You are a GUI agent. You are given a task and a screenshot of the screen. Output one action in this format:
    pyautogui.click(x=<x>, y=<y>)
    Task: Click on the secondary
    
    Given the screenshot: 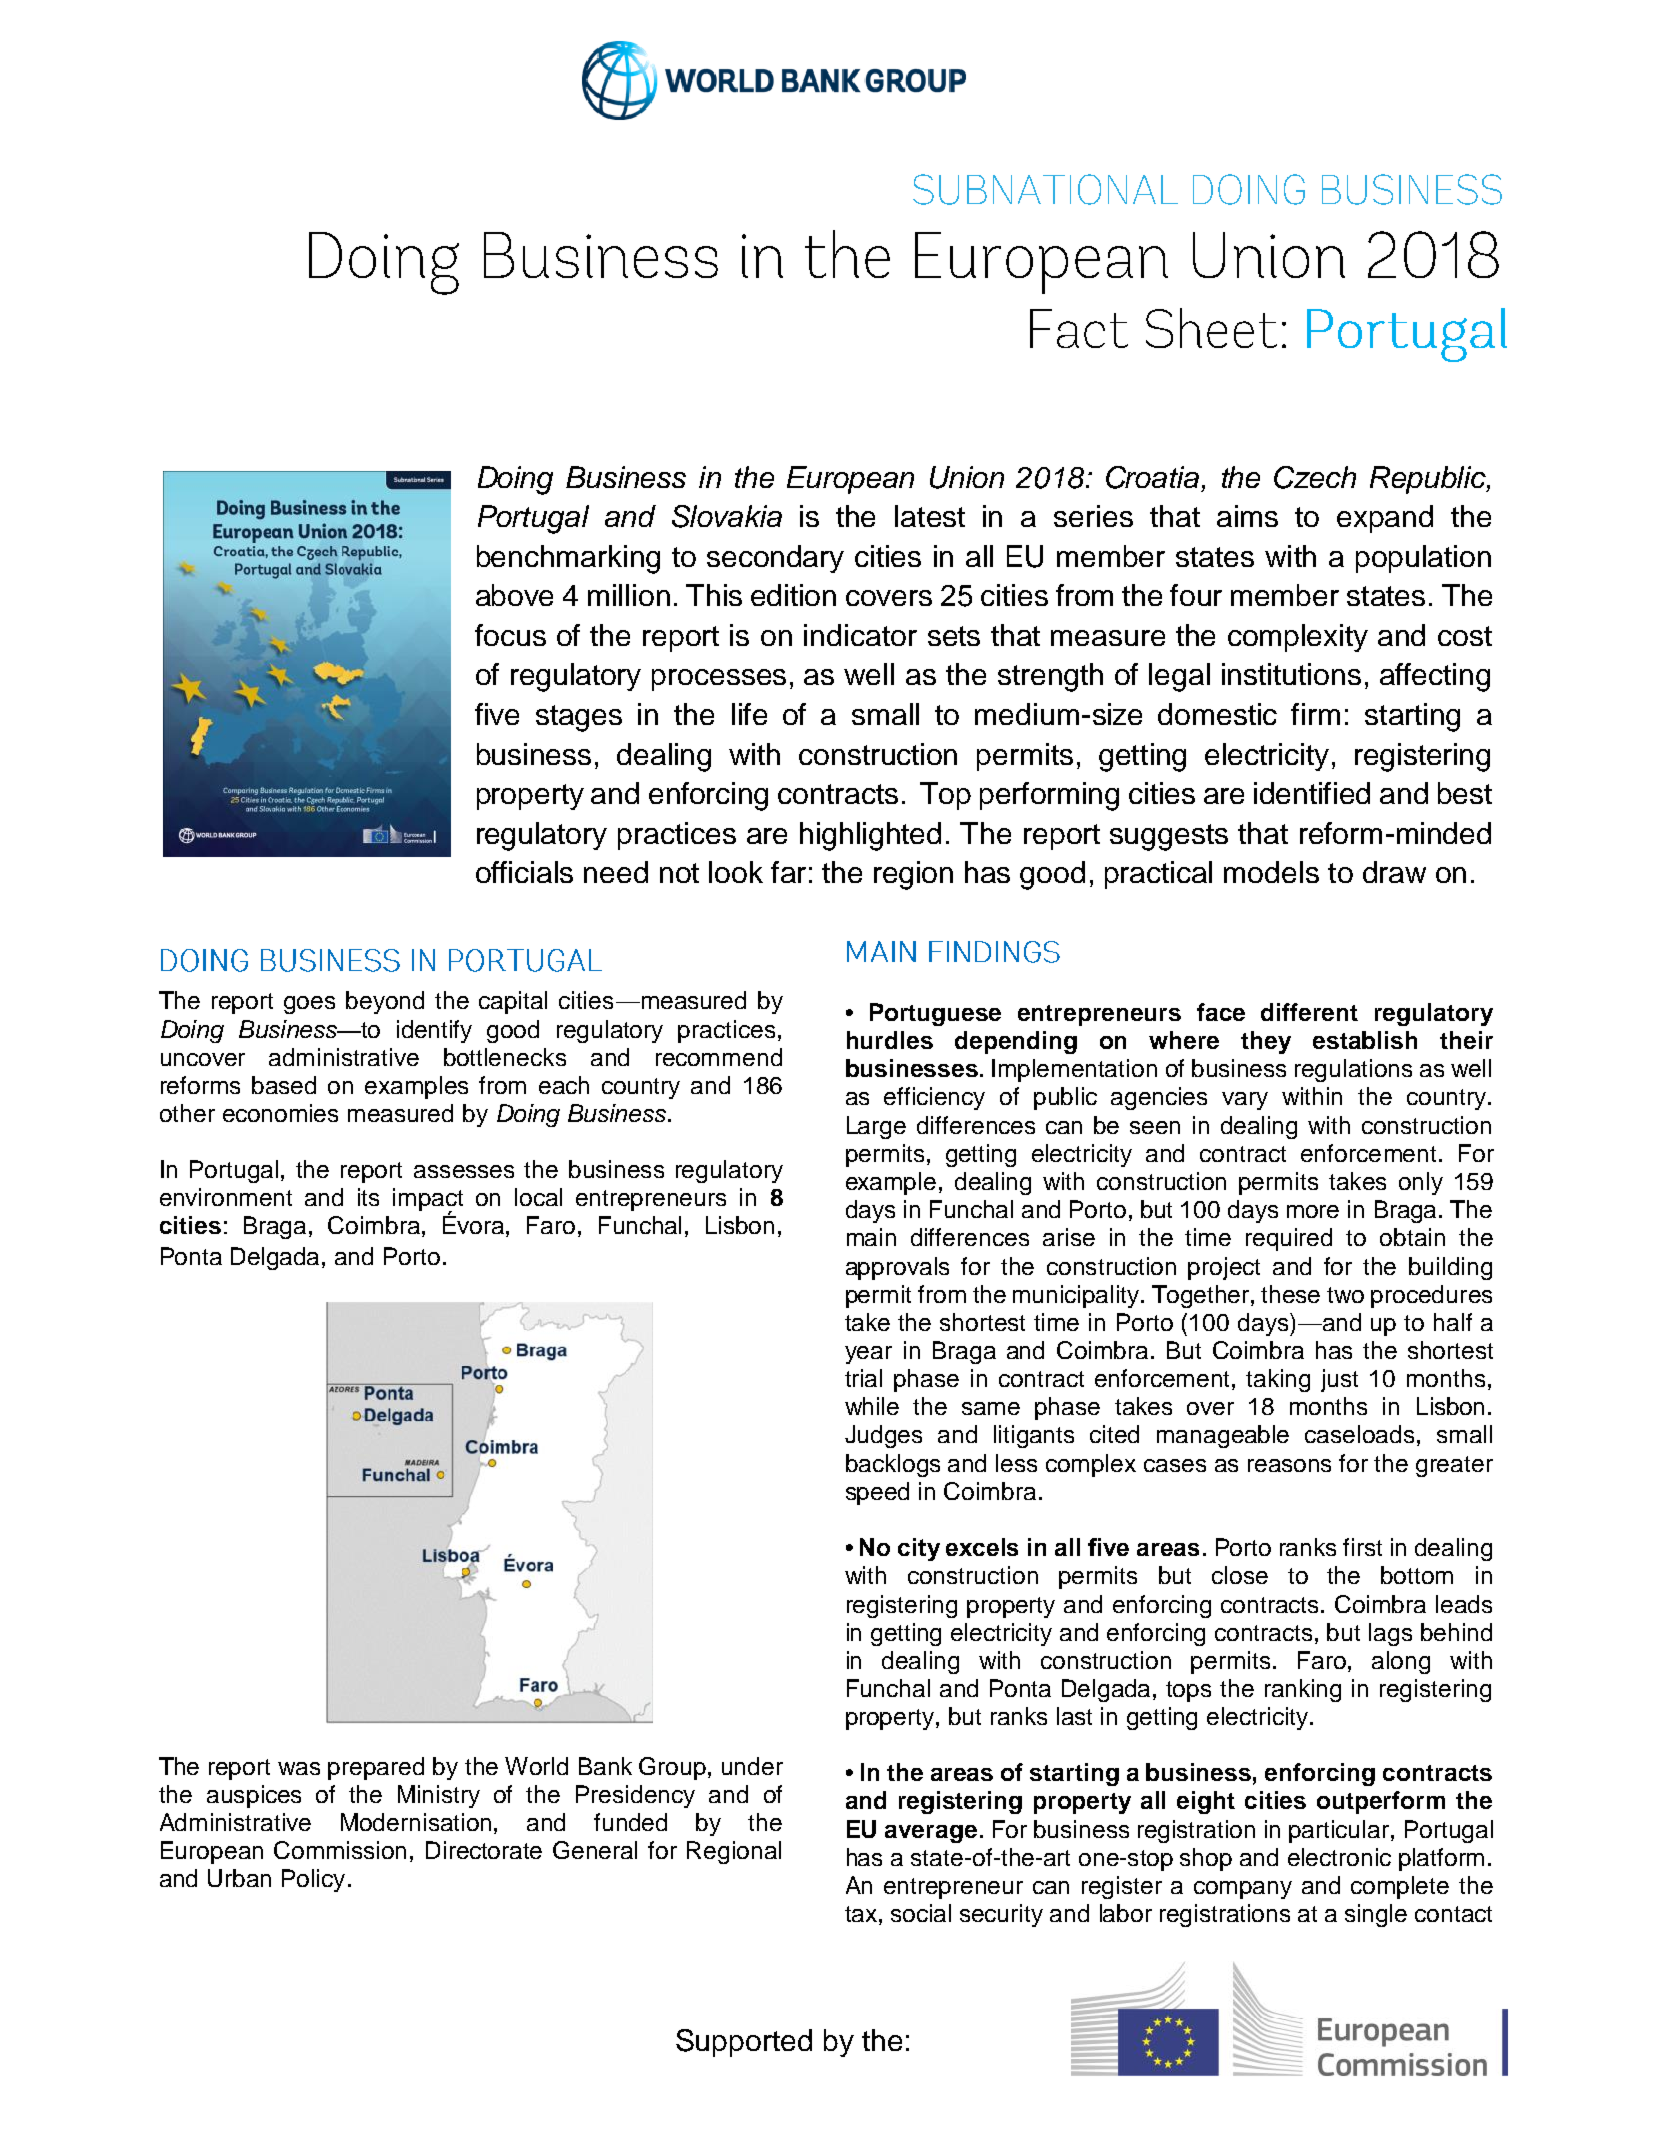 What is the action you would take?
    pyautogui.click(x=775, y=559)
